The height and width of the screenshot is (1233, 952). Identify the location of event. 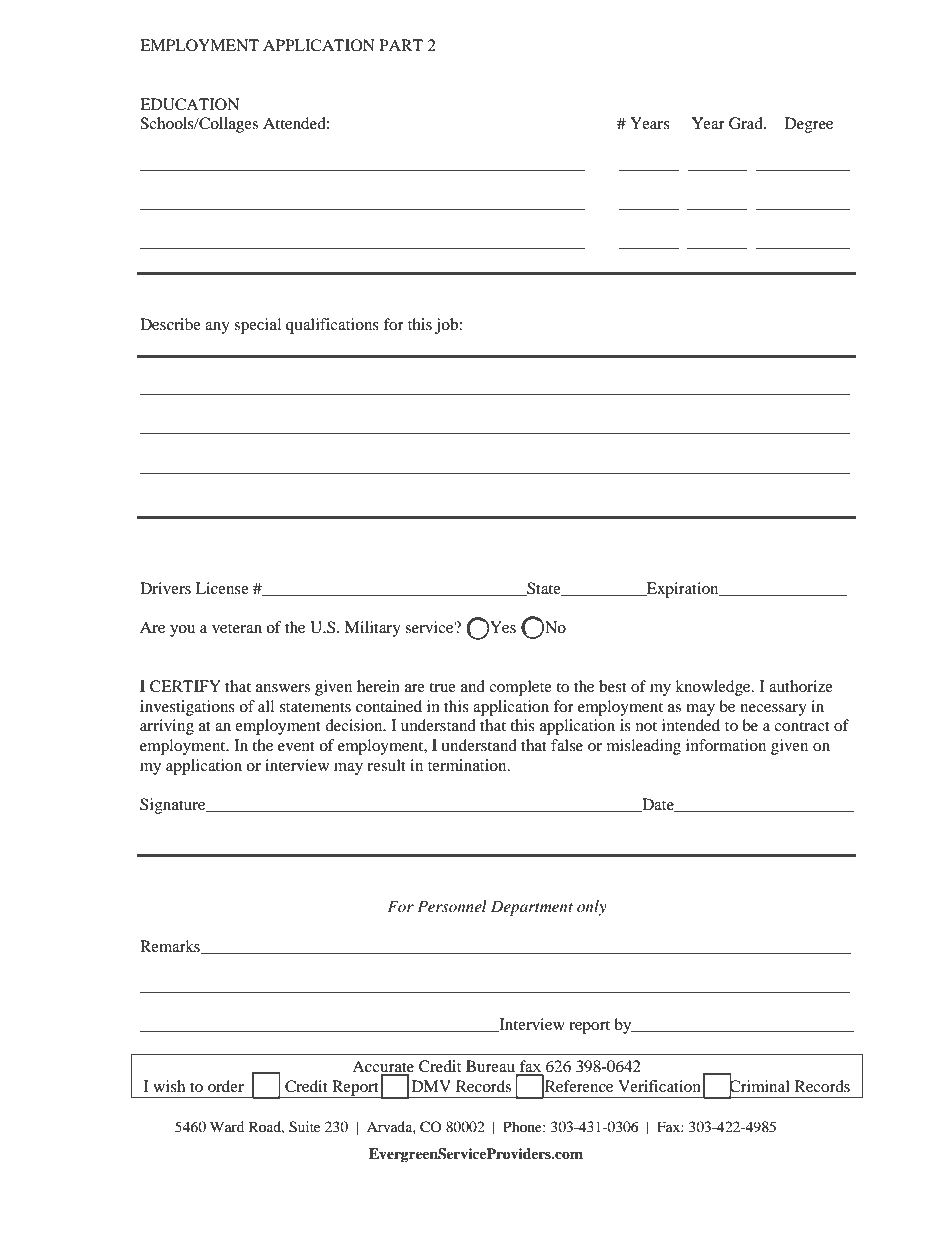
(296, 746).
